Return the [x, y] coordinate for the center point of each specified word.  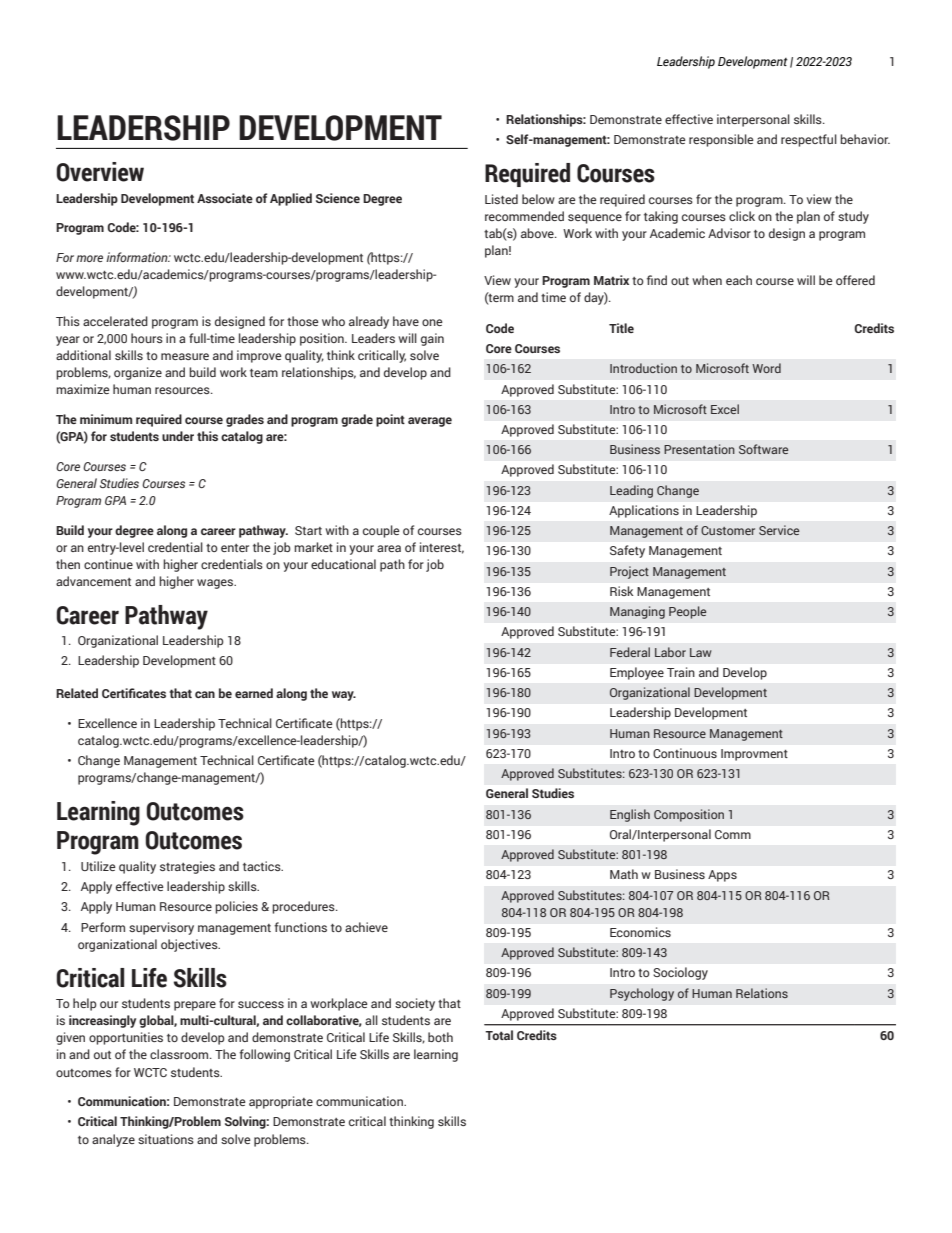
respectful [809, 140]
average [430, 422]
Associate [225, 198]
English [630, 815]
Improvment [754, 755]
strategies [187, 867]
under [178, 436]
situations [166, 1139]
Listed [501, 199]
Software [763, 449]
